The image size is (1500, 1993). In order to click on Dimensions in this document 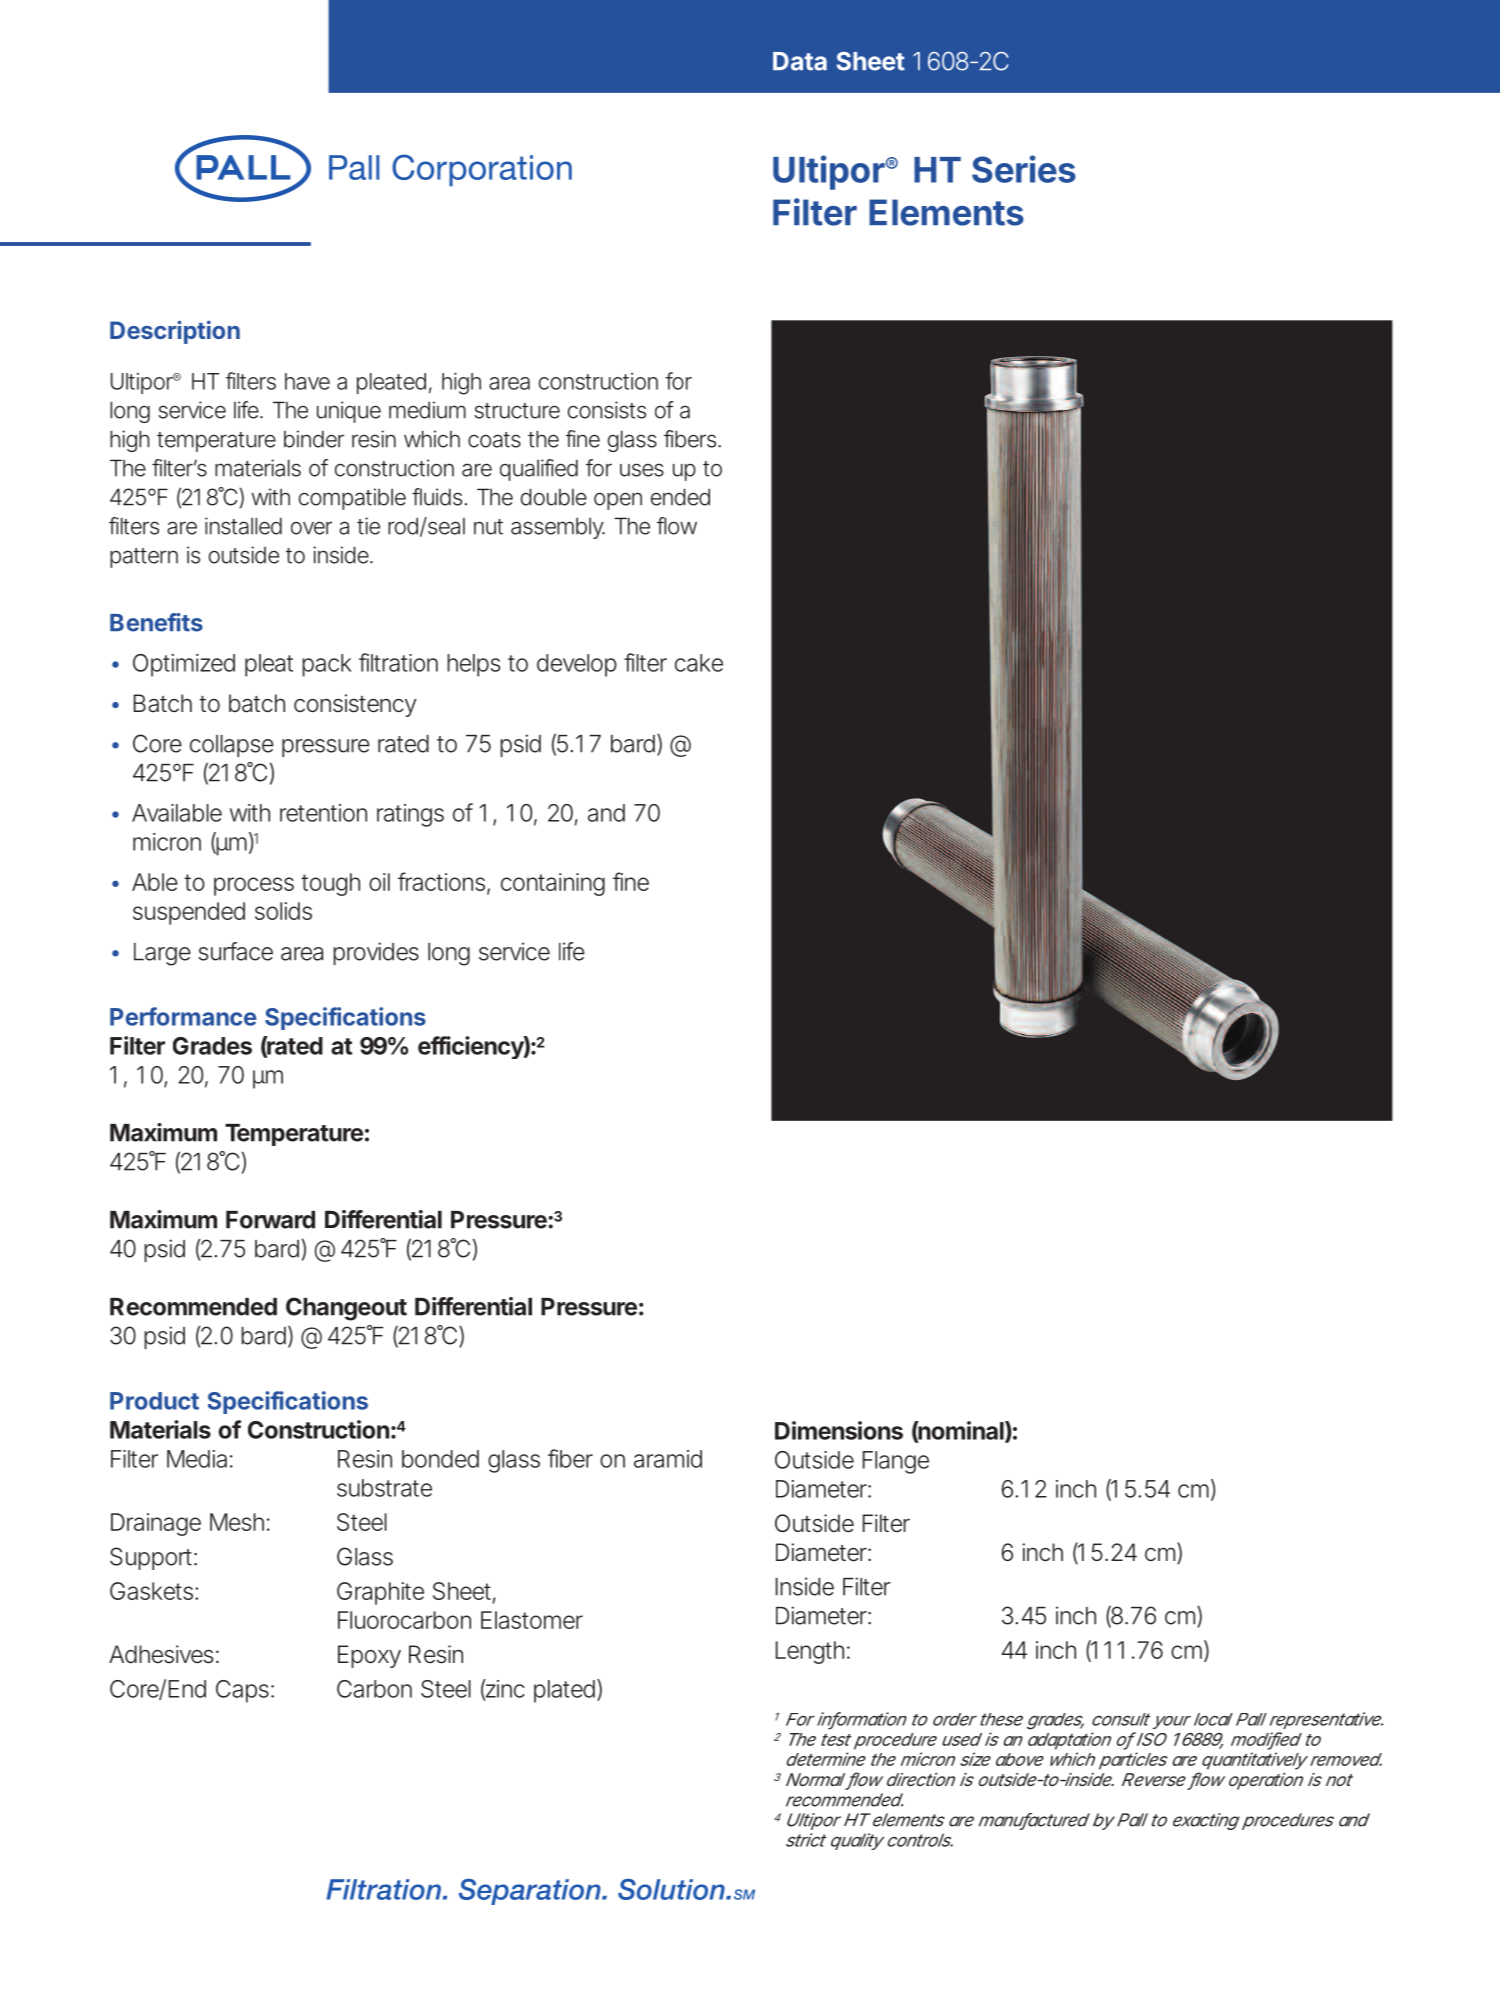, I will do `click(839, 1430)`.
